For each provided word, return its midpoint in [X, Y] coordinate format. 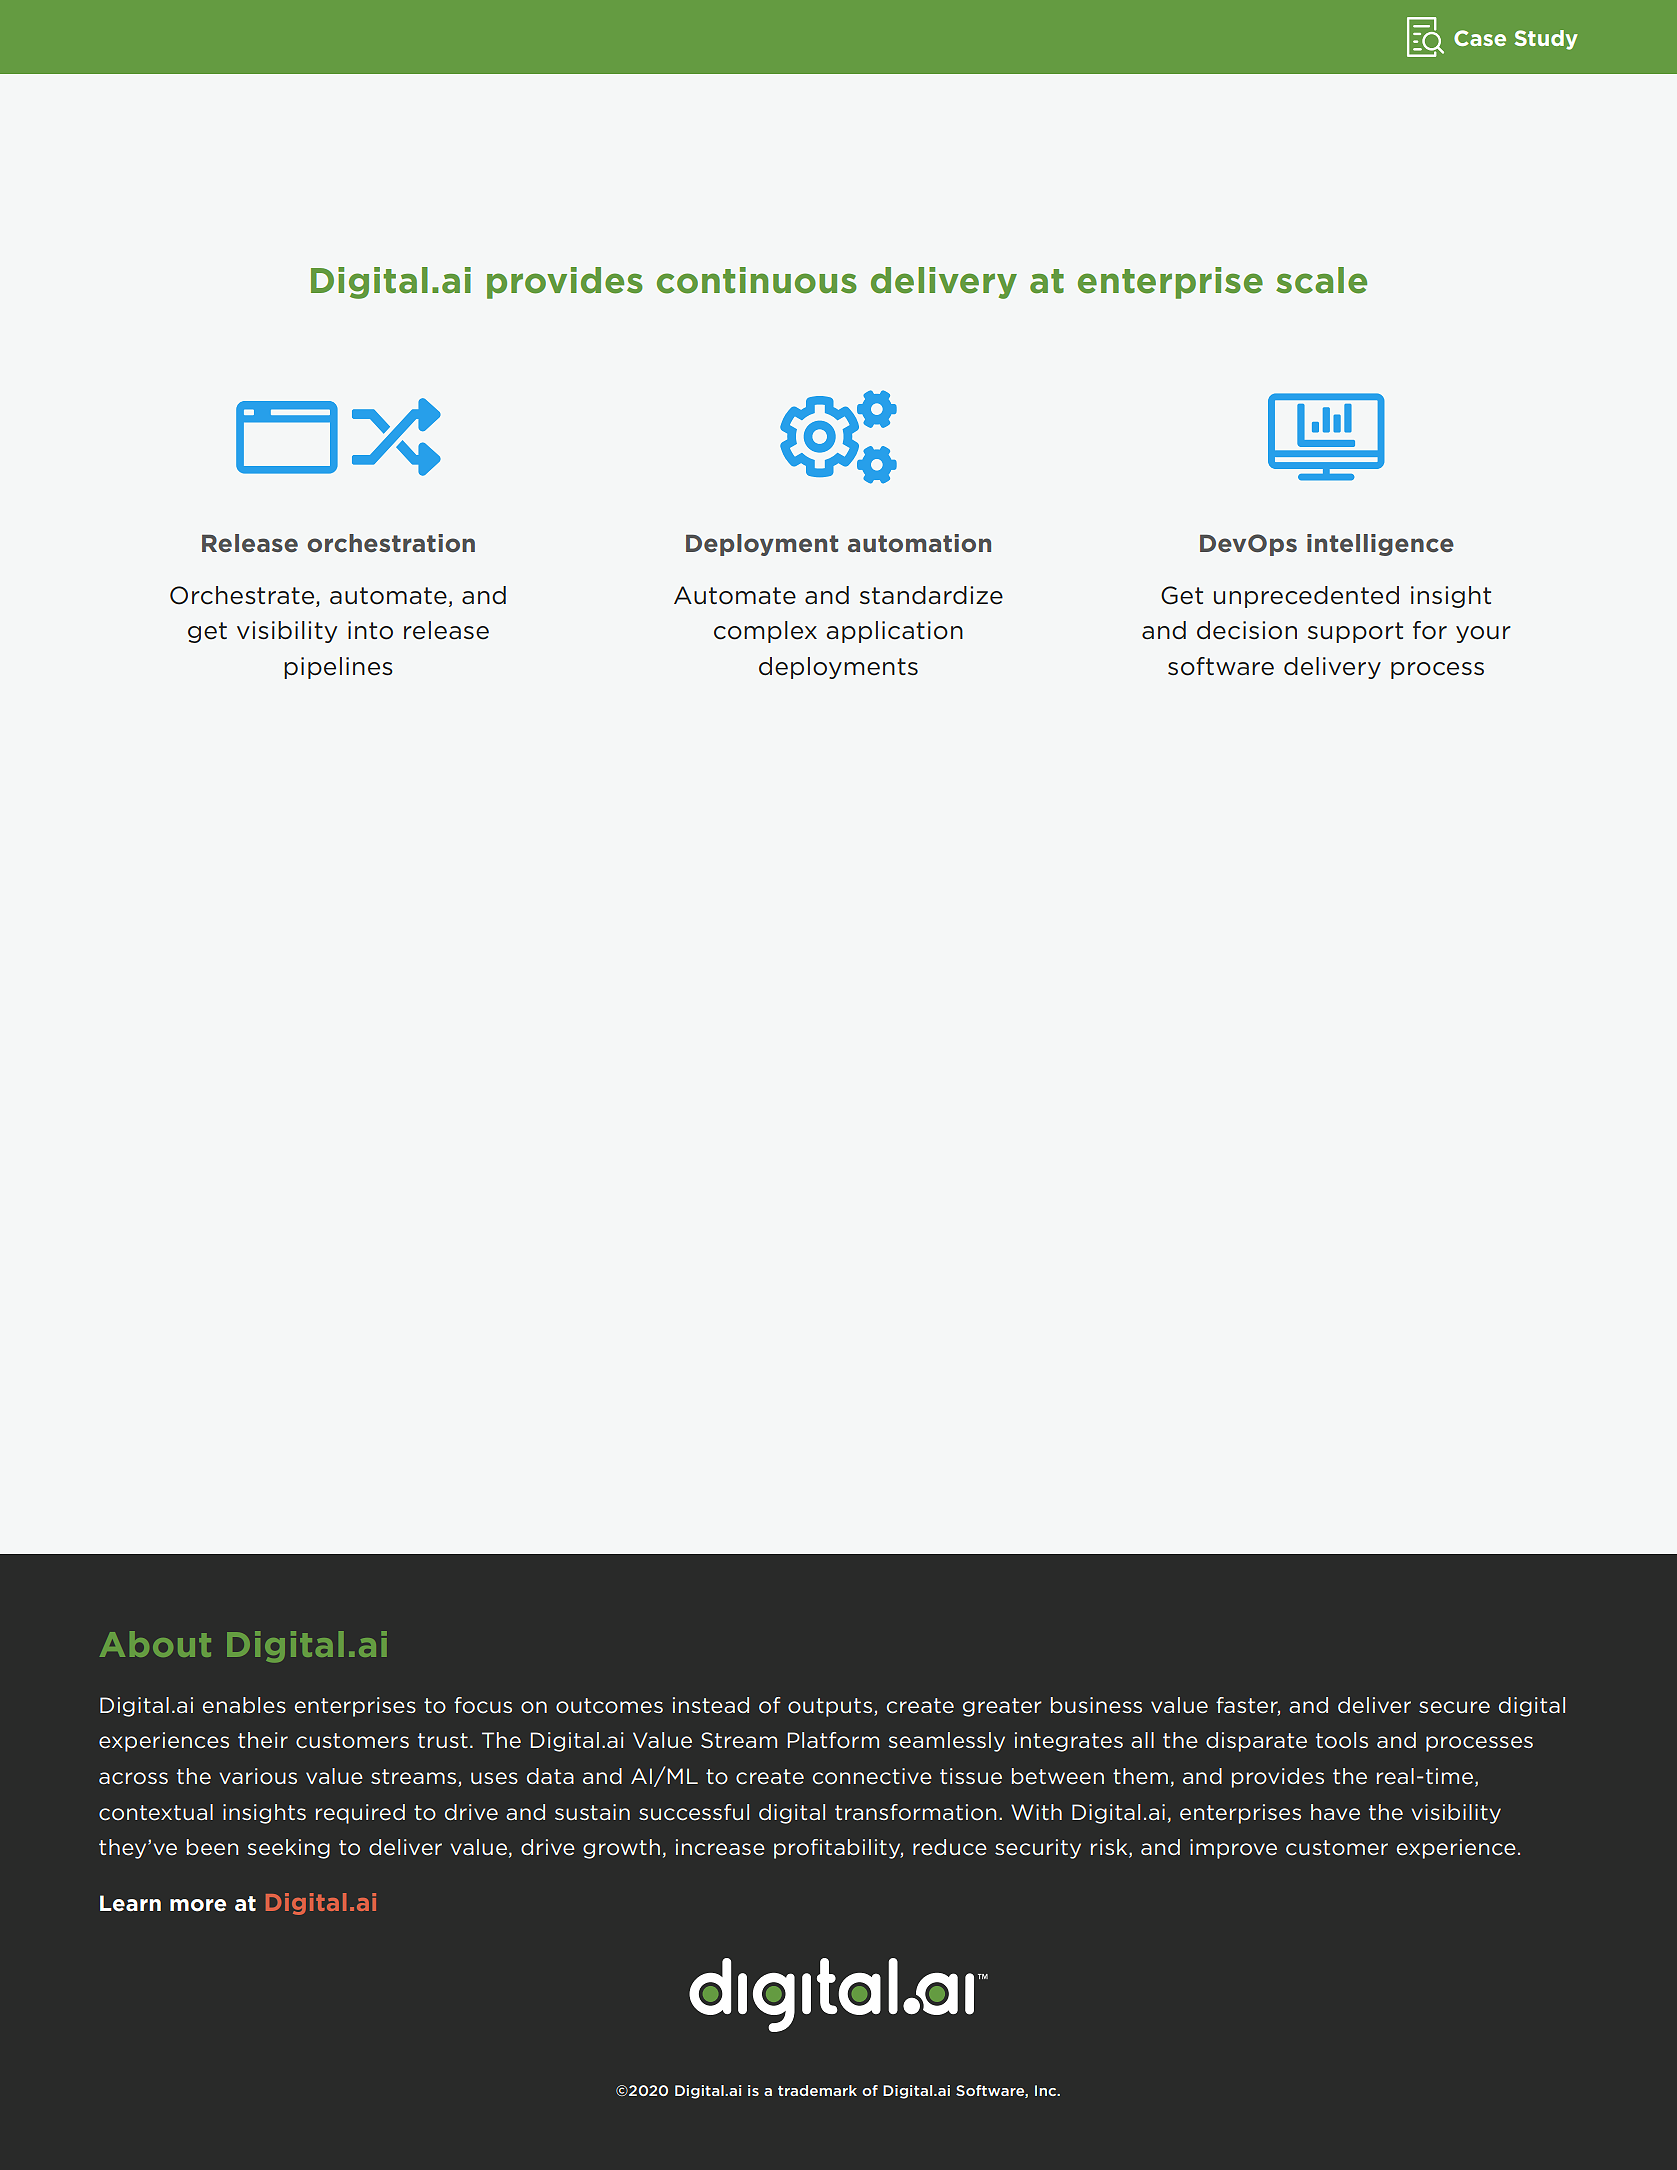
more [198, 1905]
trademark [817, 2090]
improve [1233, 1849]
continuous [757, 280]
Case [1480, 38]
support [1355, 632]
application [894, 632]
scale [1321, 280]
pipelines [338, 668]
